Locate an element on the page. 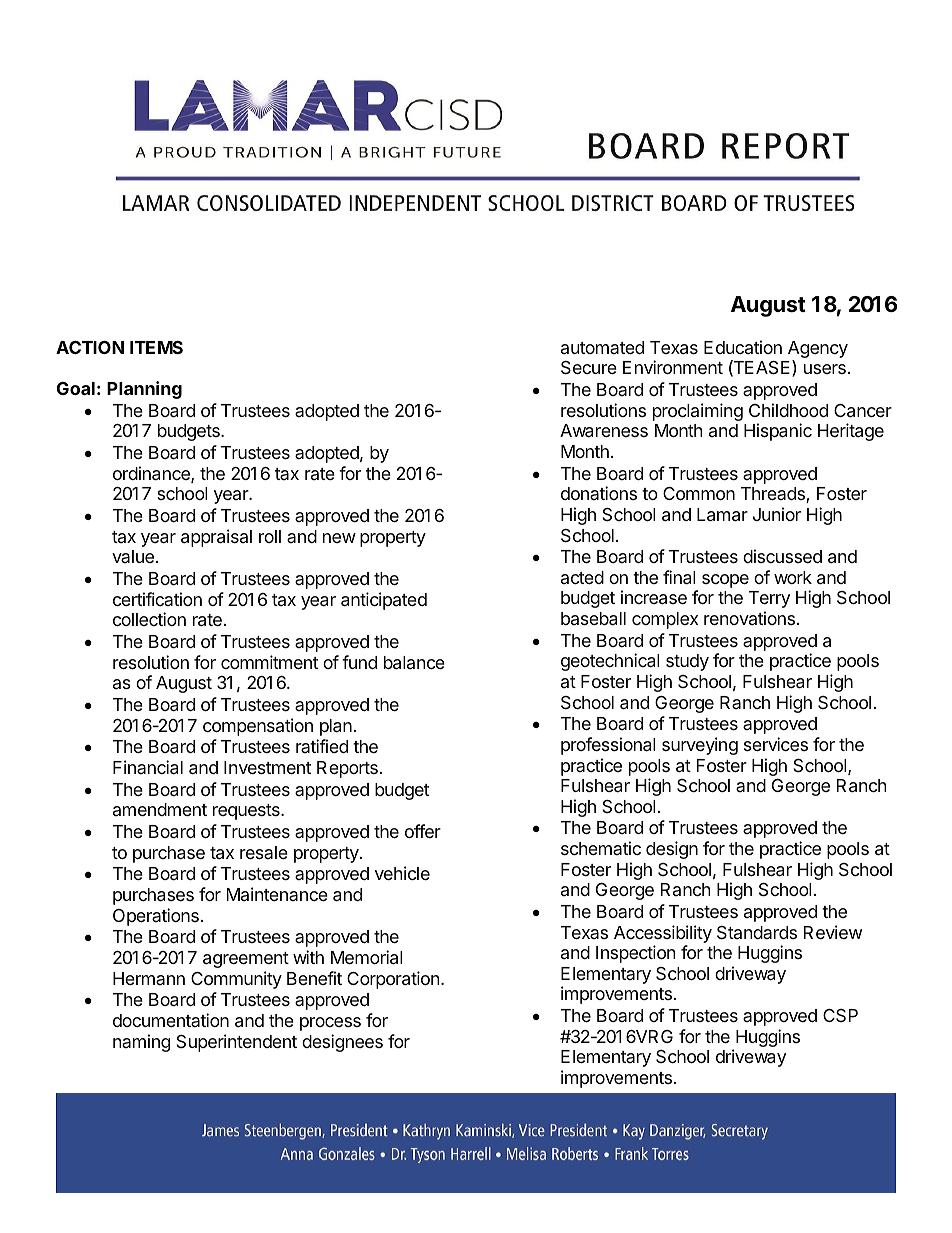 The height and width of the image is (1233, 952). vehicle is located at coordinates (402, 873).
